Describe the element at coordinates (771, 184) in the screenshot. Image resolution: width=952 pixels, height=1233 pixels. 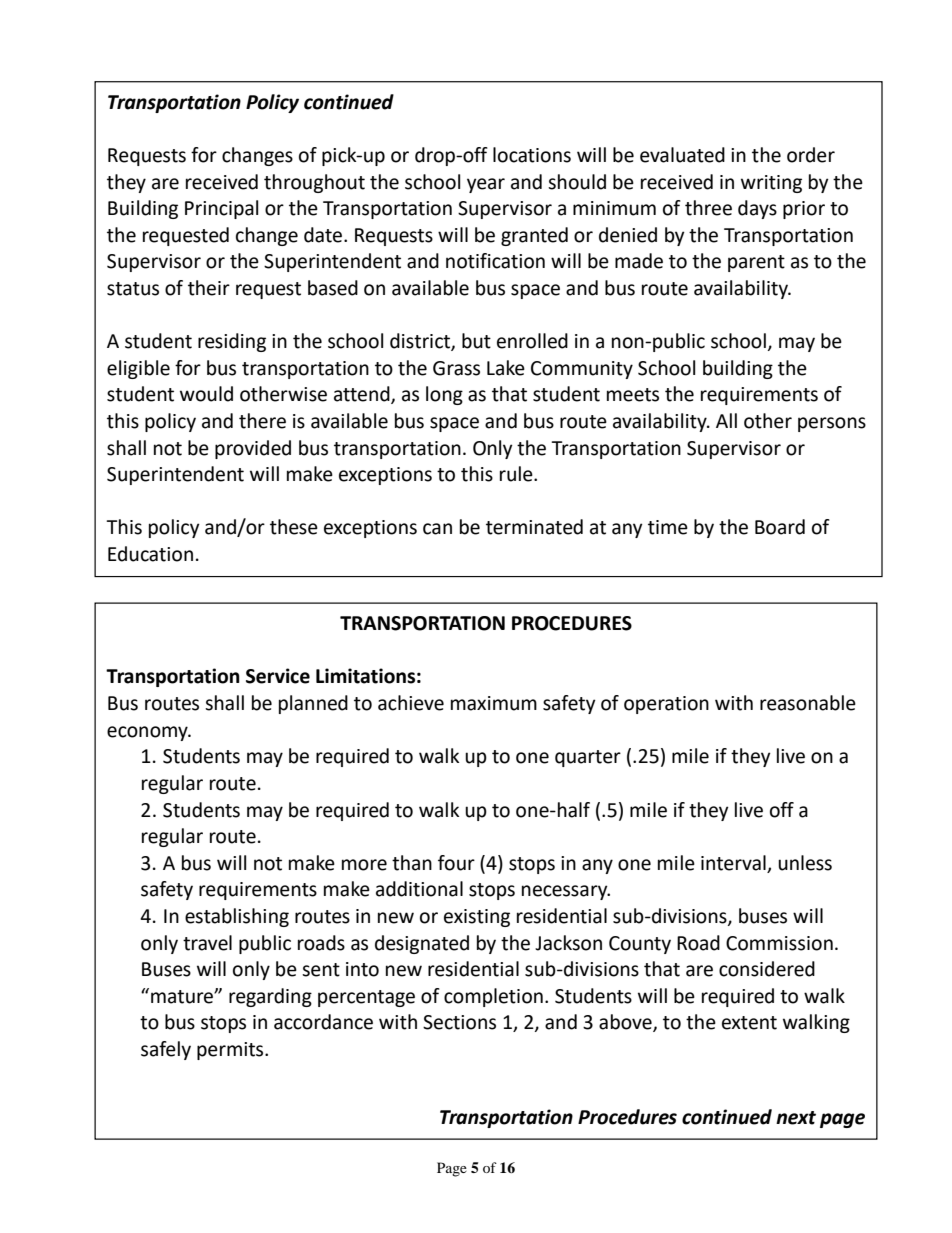
I see `writing` at that location.
